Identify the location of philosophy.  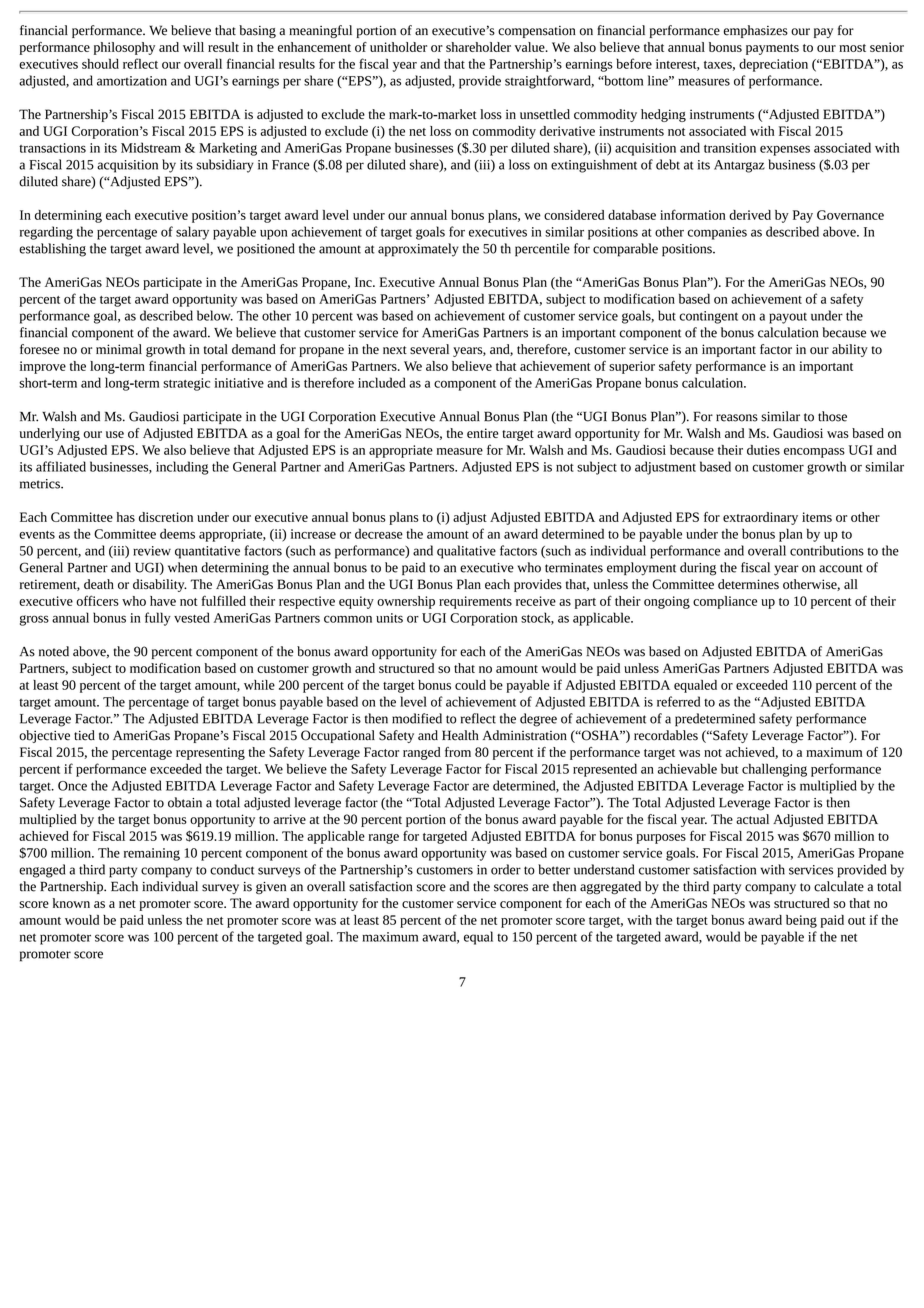
(124, 48).
